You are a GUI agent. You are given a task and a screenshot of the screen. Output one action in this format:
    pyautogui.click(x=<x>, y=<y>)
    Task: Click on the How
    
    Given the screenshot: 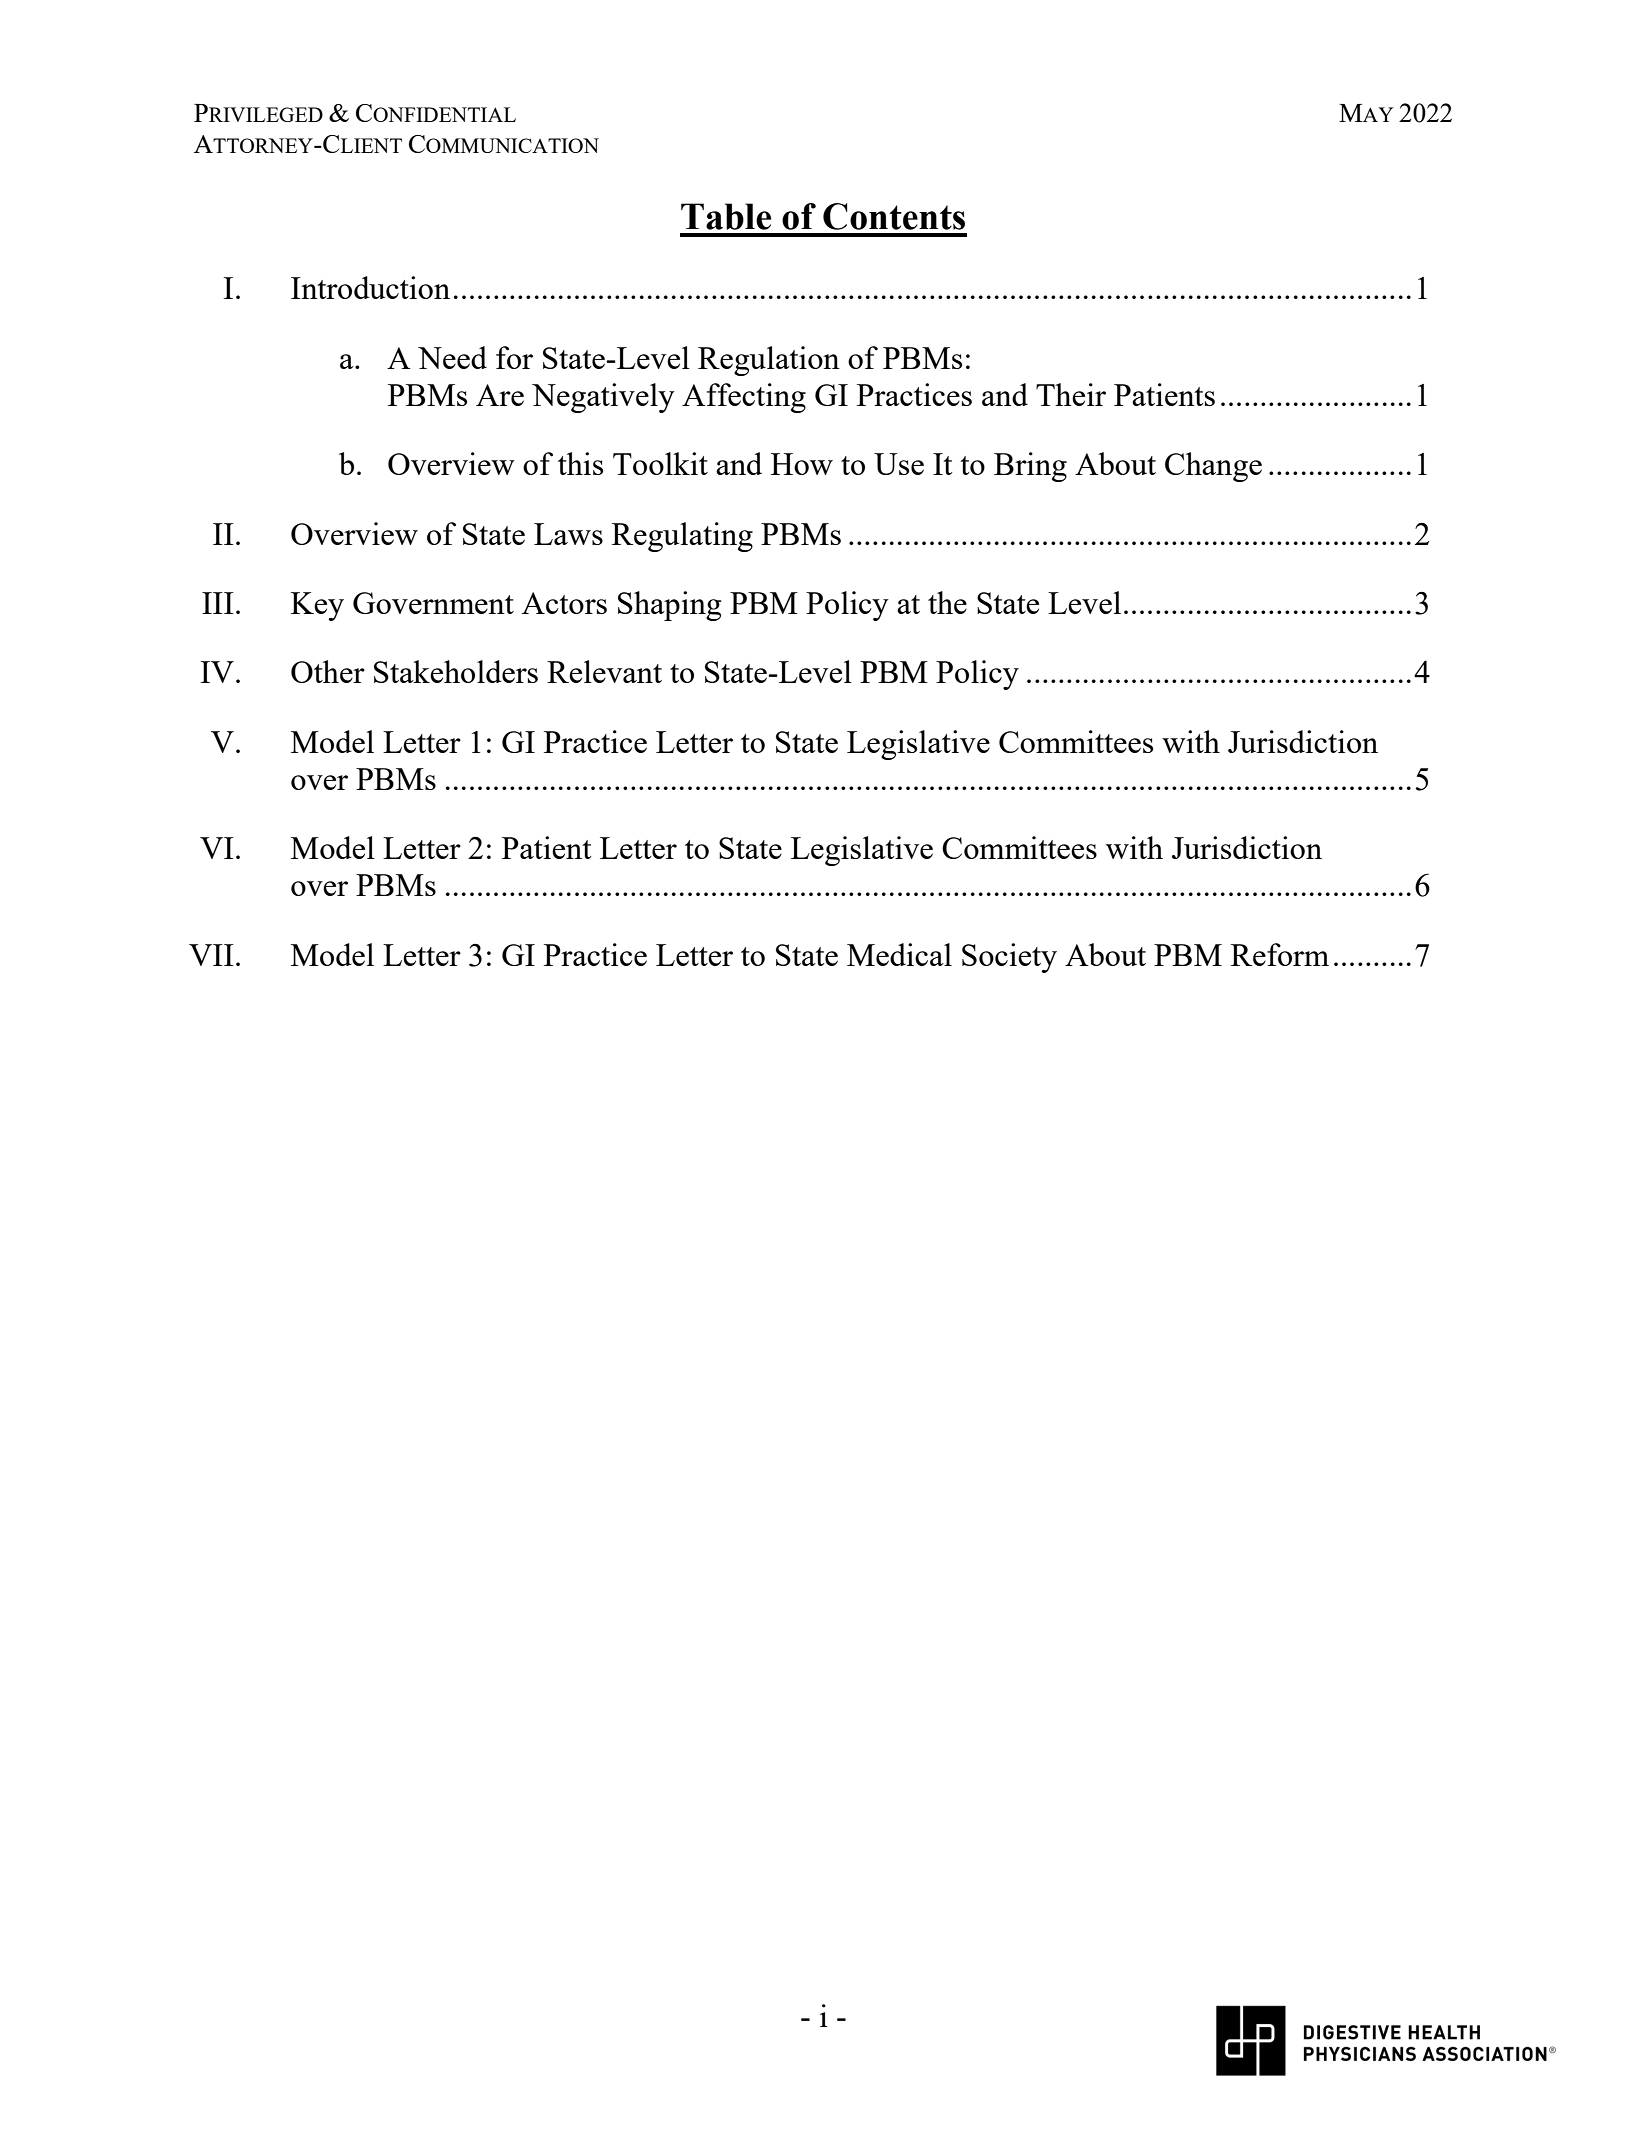 What is the action you would take?
    pyautogui.click(x=802, y=464)
